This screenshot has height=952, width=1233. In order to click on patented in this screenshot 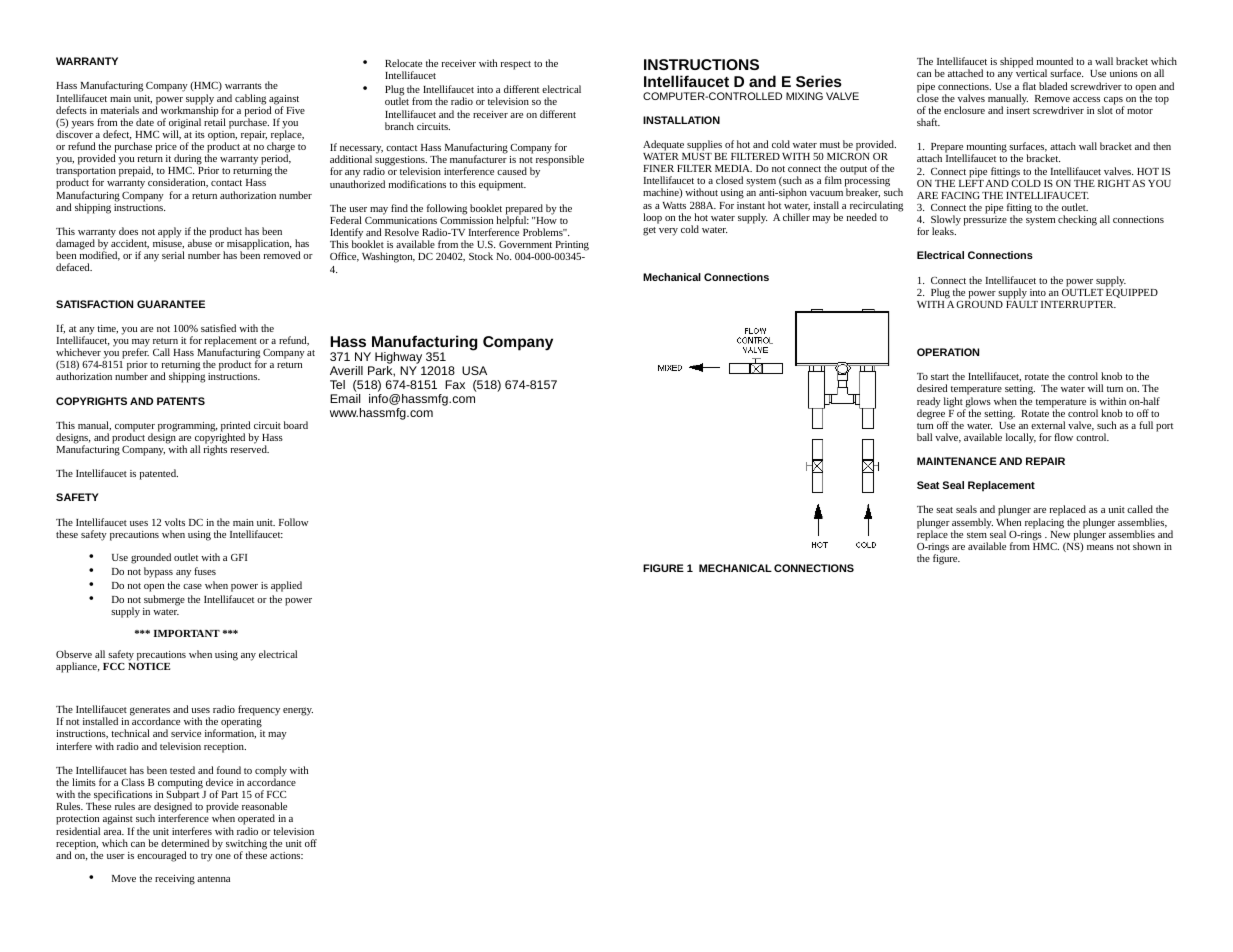, I will do `click(159, 474)`.
